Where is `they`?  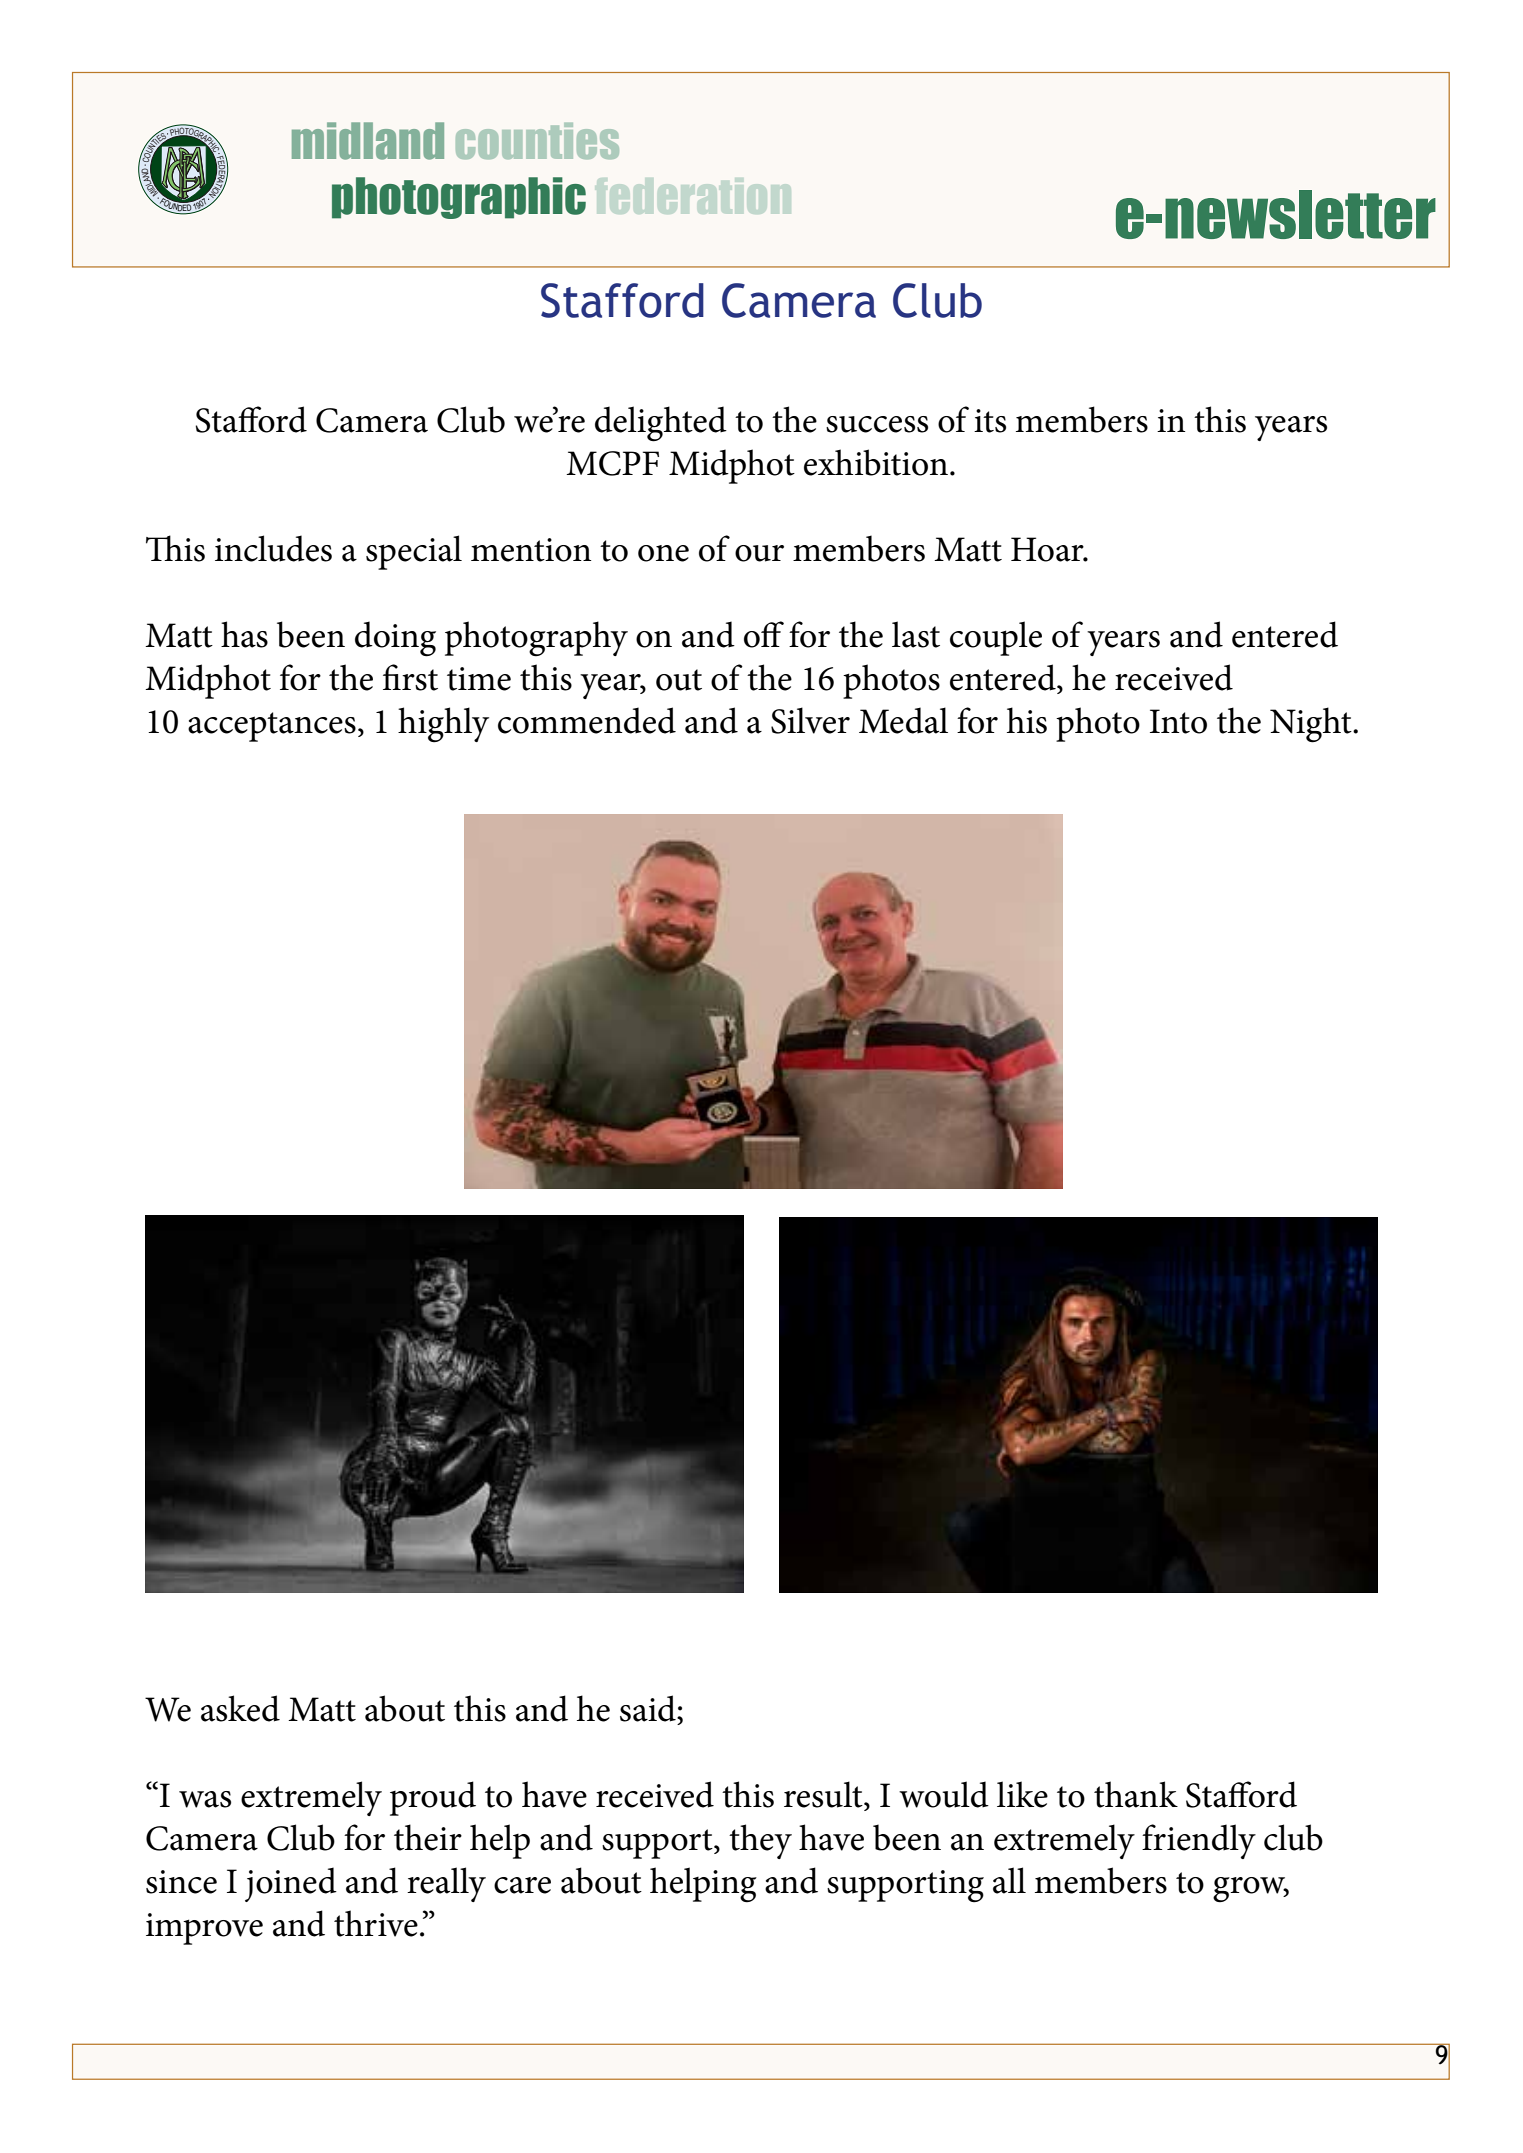
they is located at coordinates (760, 1841).
